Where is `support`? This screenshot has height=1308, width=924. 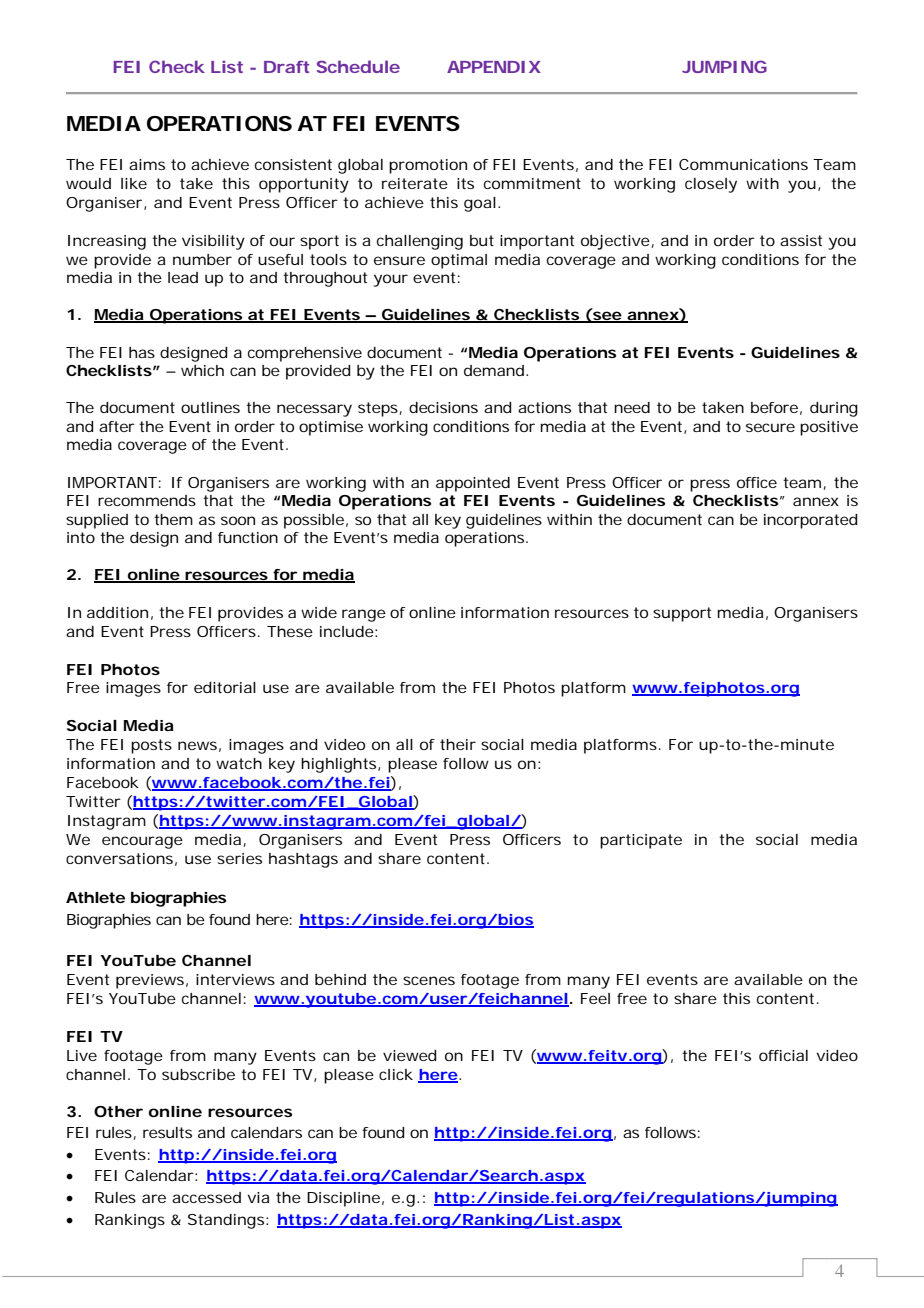
support is located at coordinates (682, 614).
